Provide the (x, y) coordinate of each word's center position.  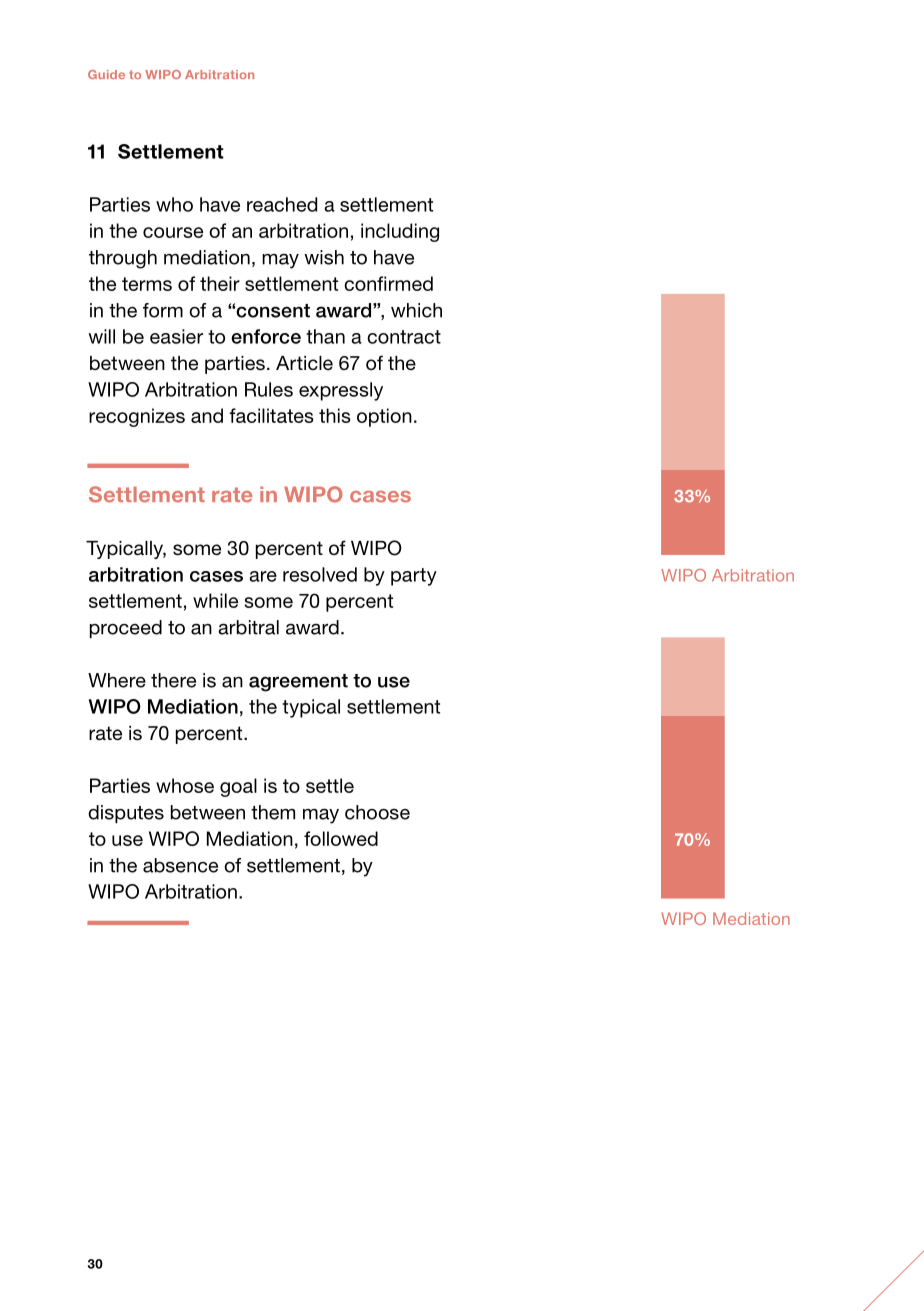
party (414, 577)
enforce (266, 336)
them (273, 812)
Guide (106, 74)
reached (282, 204)
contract (404, 337)
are (263, 576)
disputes (126, 814)
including (400, 232)
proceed (126, 629)
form (163, 310)
